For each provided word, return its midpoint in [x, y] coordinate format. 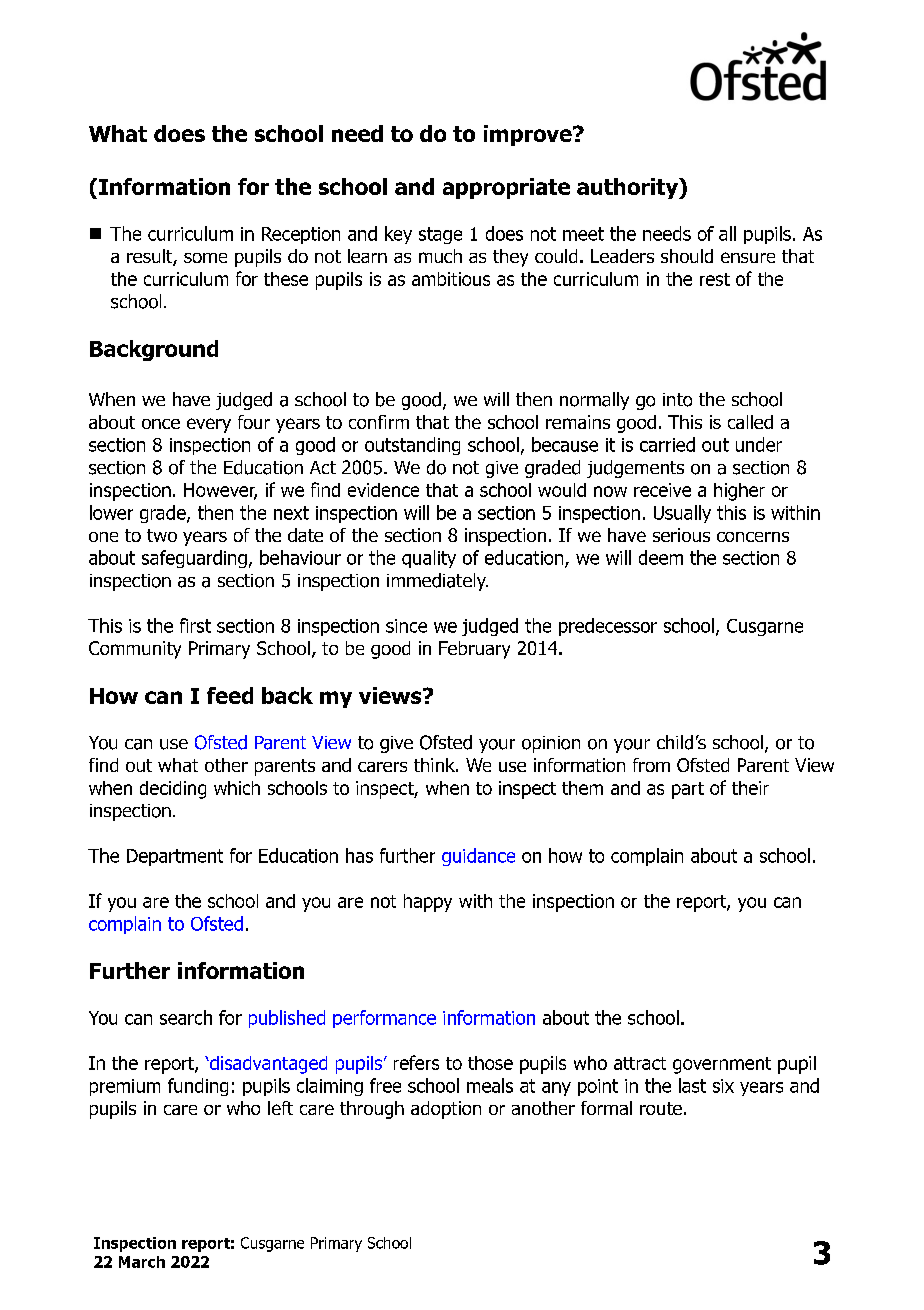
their [750, 788]
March [142, 1262]
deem [661, 557]
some [205, 258]
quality [429, 559]
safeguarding [194, 559]
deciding [173, 790]
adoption [446, 1110]
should [687, 256]
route [661, 1108]
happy [428, 903]
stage [440, 235]
